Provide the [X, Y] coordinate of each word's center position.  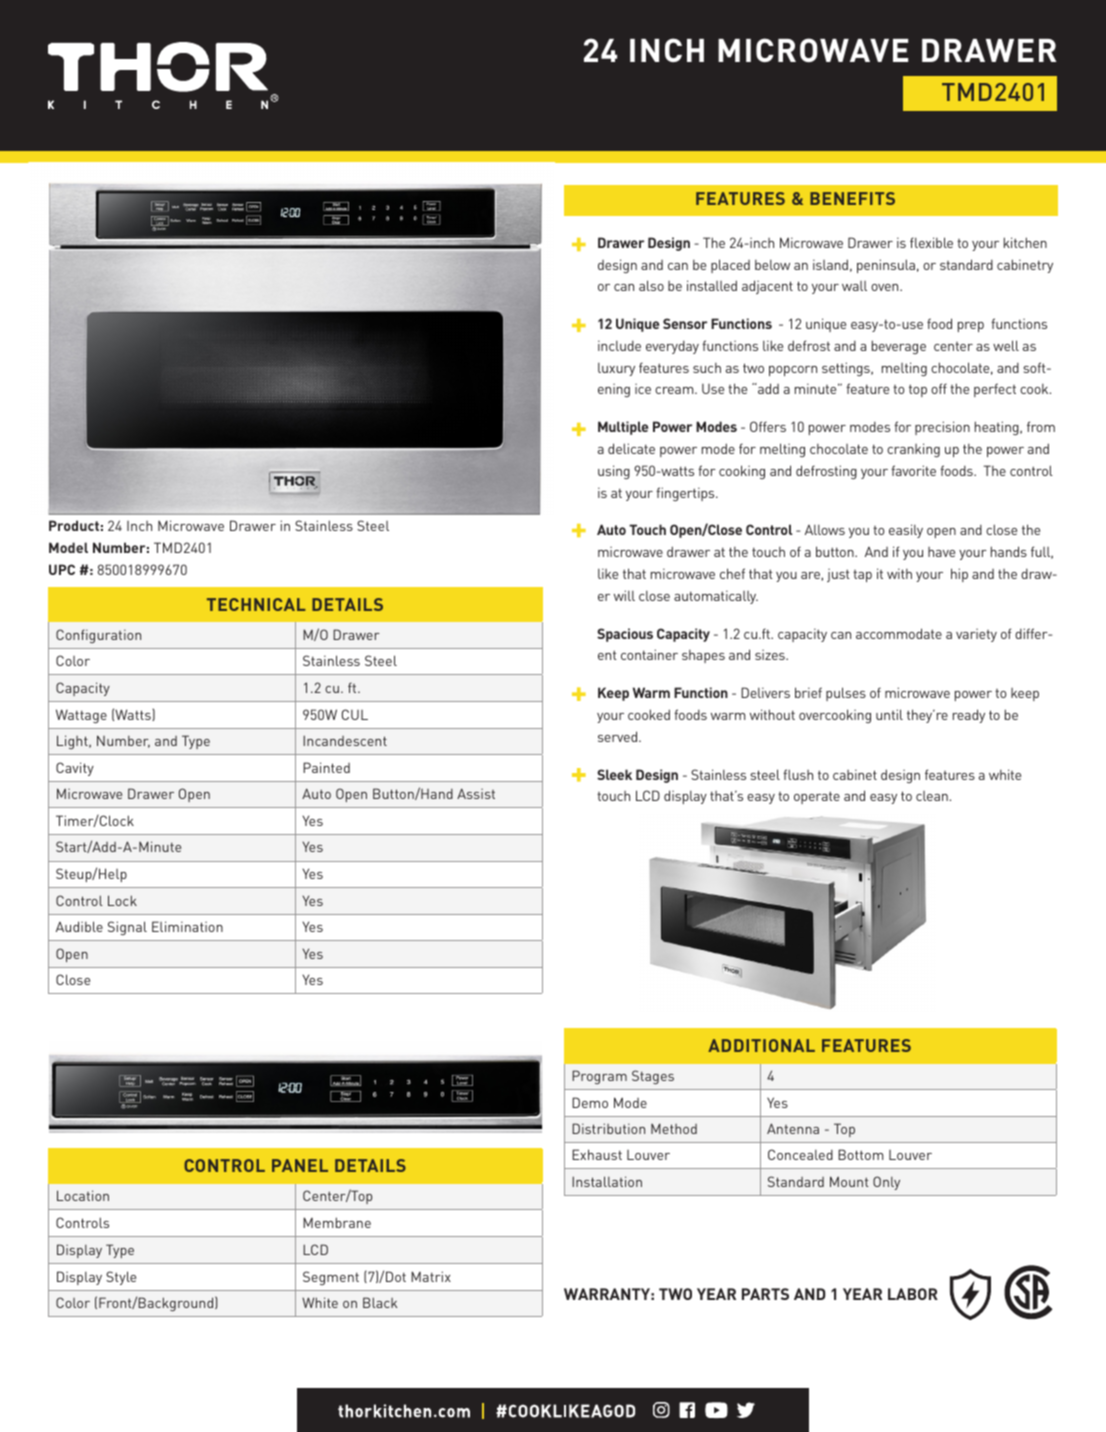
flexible [931, 242]
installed [712, 285]
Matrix [431, 1276]
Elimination [187, 926]
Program [599, 1077]
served [619, 736]
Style [121, 1278]
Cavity [75, 769]
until [889, 714]
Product [74, 525]
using [614, 472]
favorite [913, 470]
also [651, 285]
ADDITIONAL [761, 1045]
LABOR [913, 1294]
